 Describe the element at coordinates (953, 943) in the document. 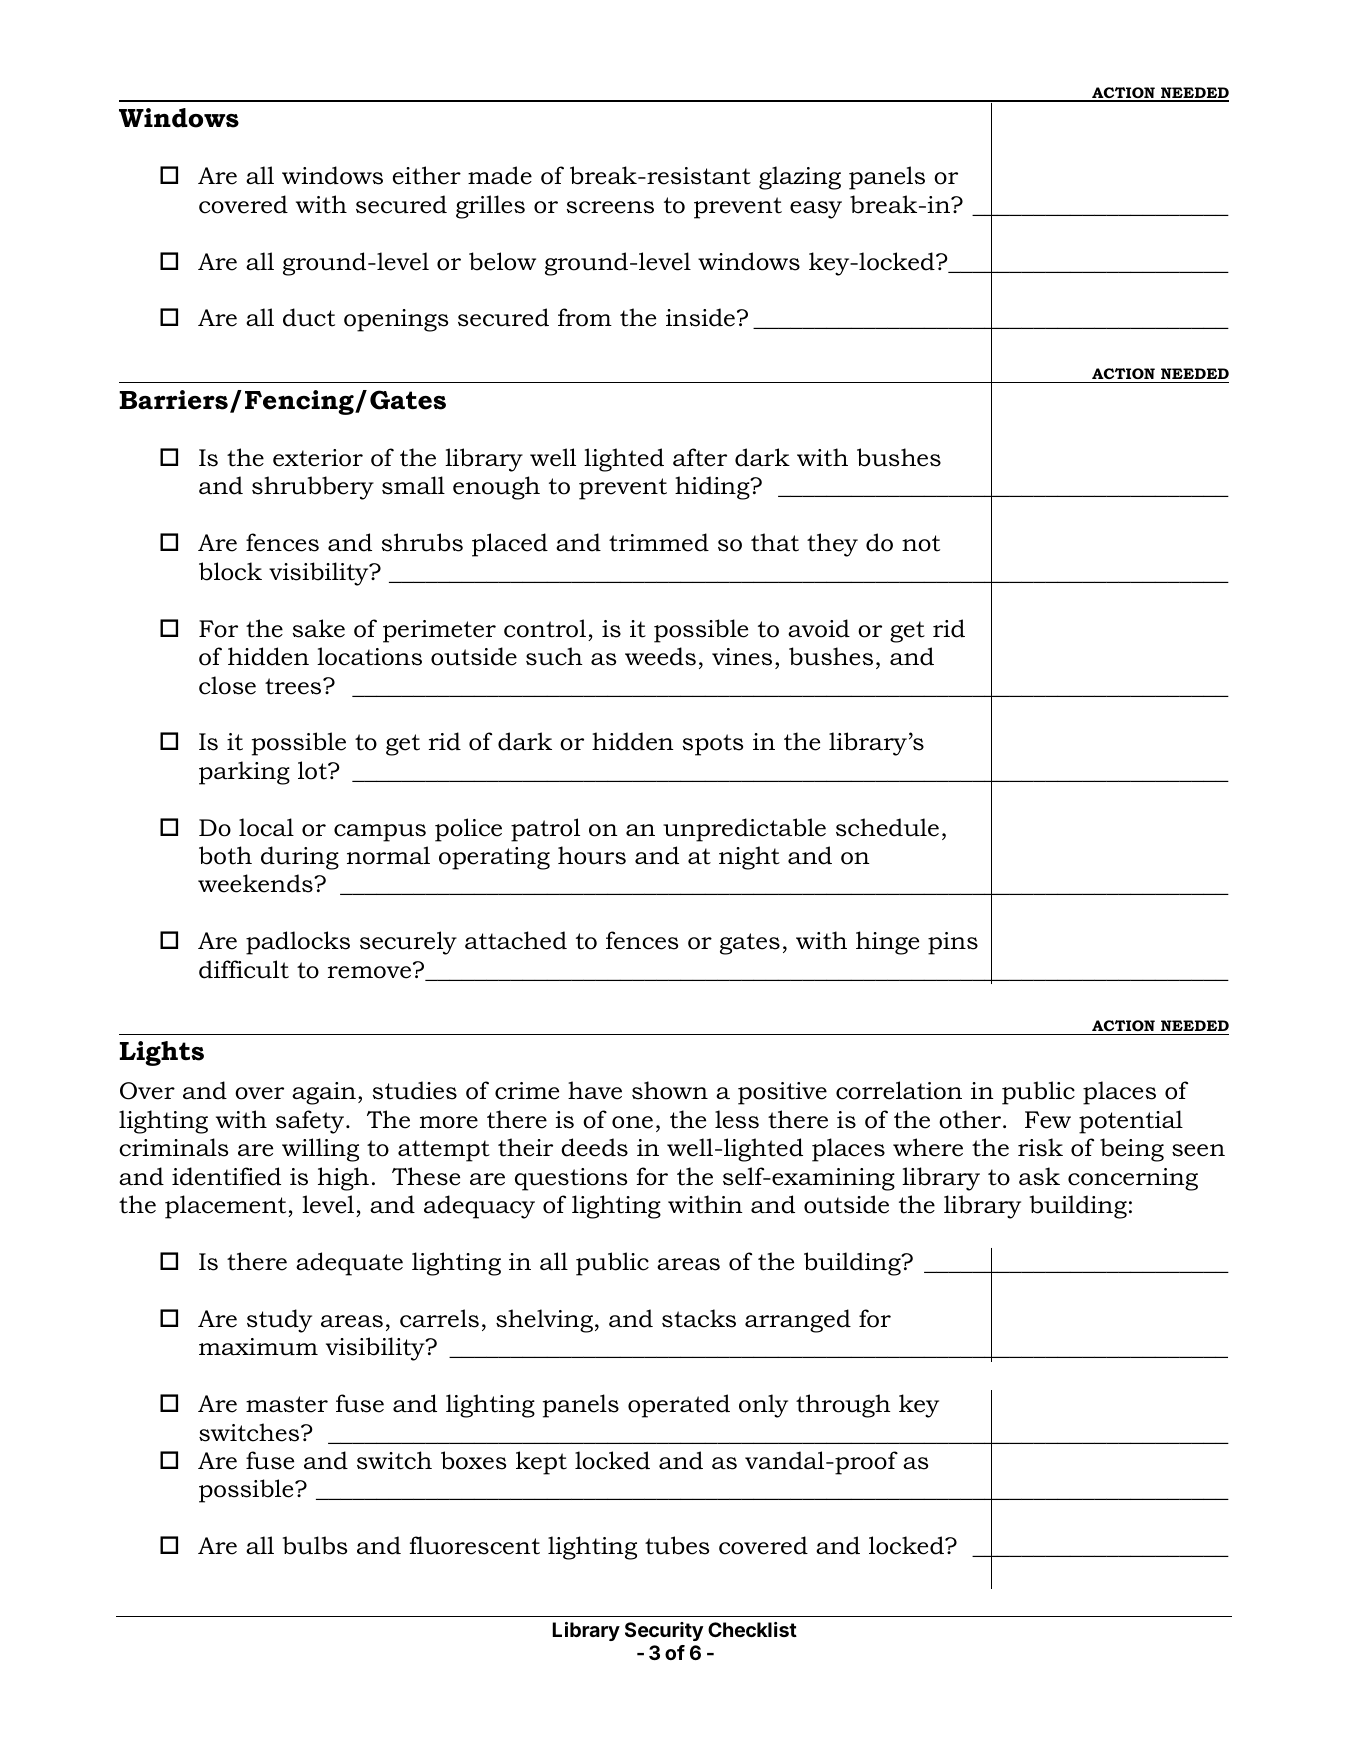

I see `pins` at that location.
